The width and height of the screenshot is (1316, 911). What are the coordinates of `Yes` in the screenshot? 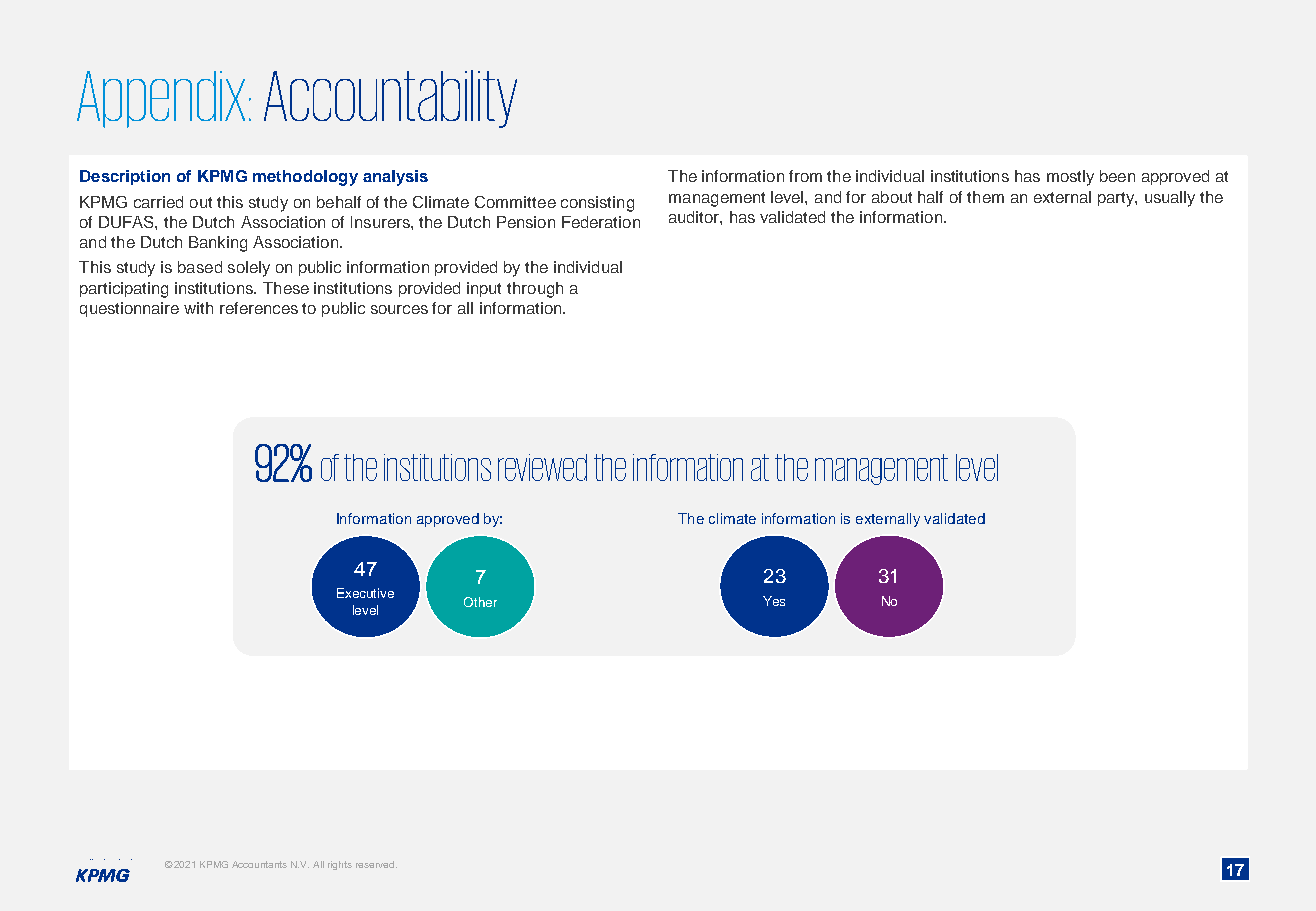 It's located at (774, 601).
